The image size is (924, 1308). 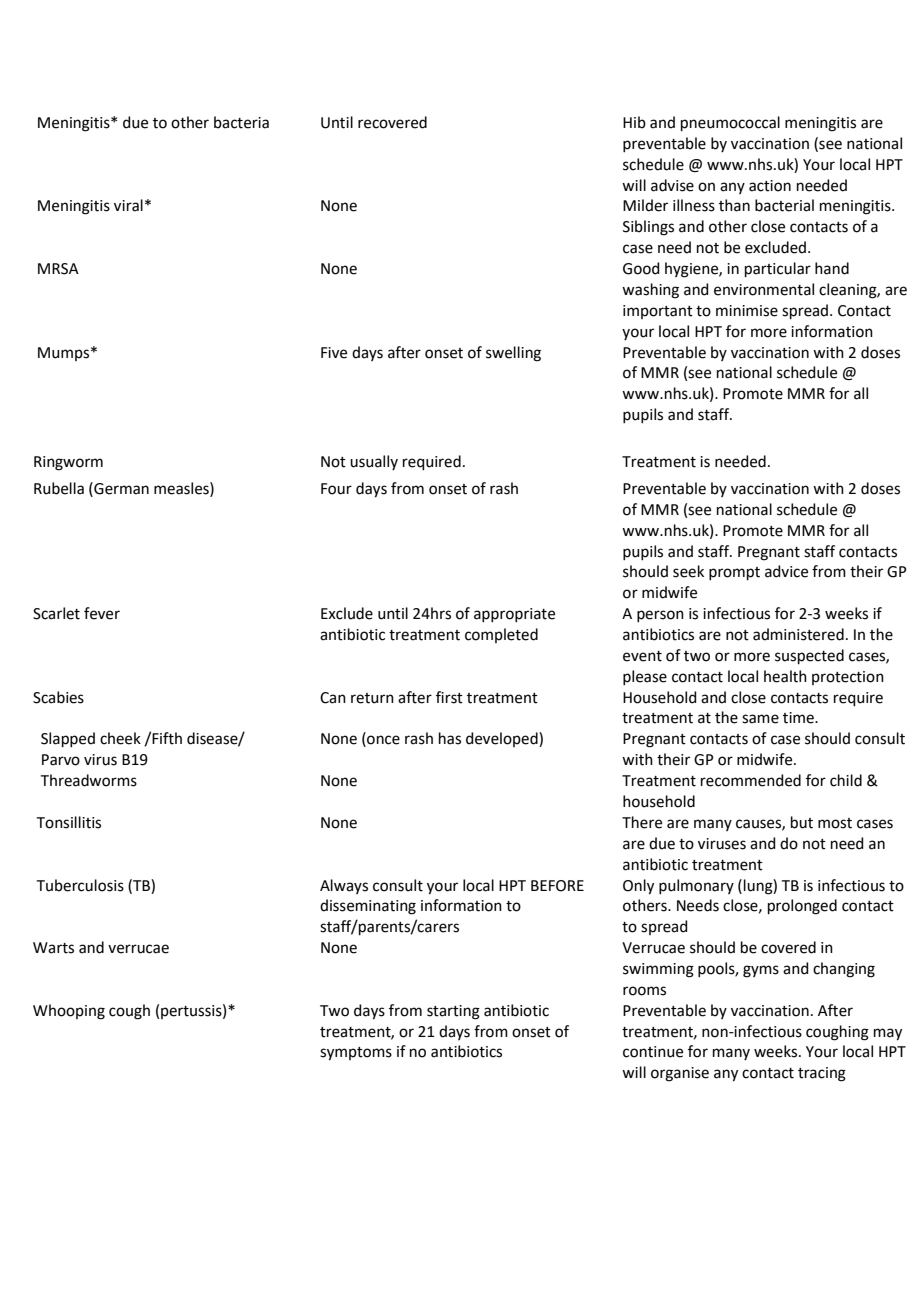 I want to click on advice, so click(x=786, y=571).
